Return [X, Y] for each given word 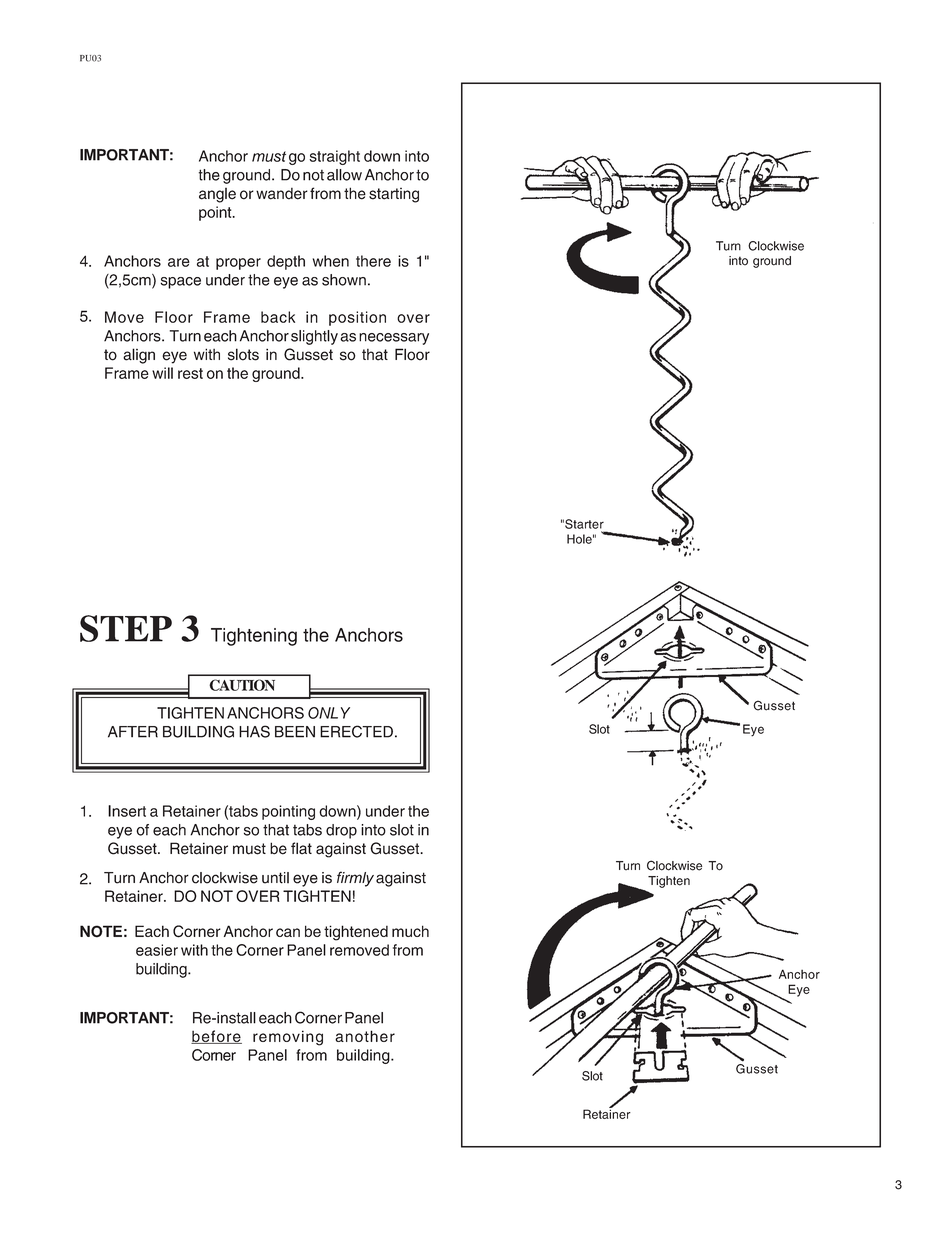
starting [394, 195]
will [162, 373]
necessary [394, 339]
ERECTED [356, 731]
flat [301, 848]
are [179, 262]
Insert [127, 811]
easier [157, 950]
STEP [126, 628]
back [278, 317]
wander [282, 194]
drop [341, 831]
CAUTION [242, 685]
